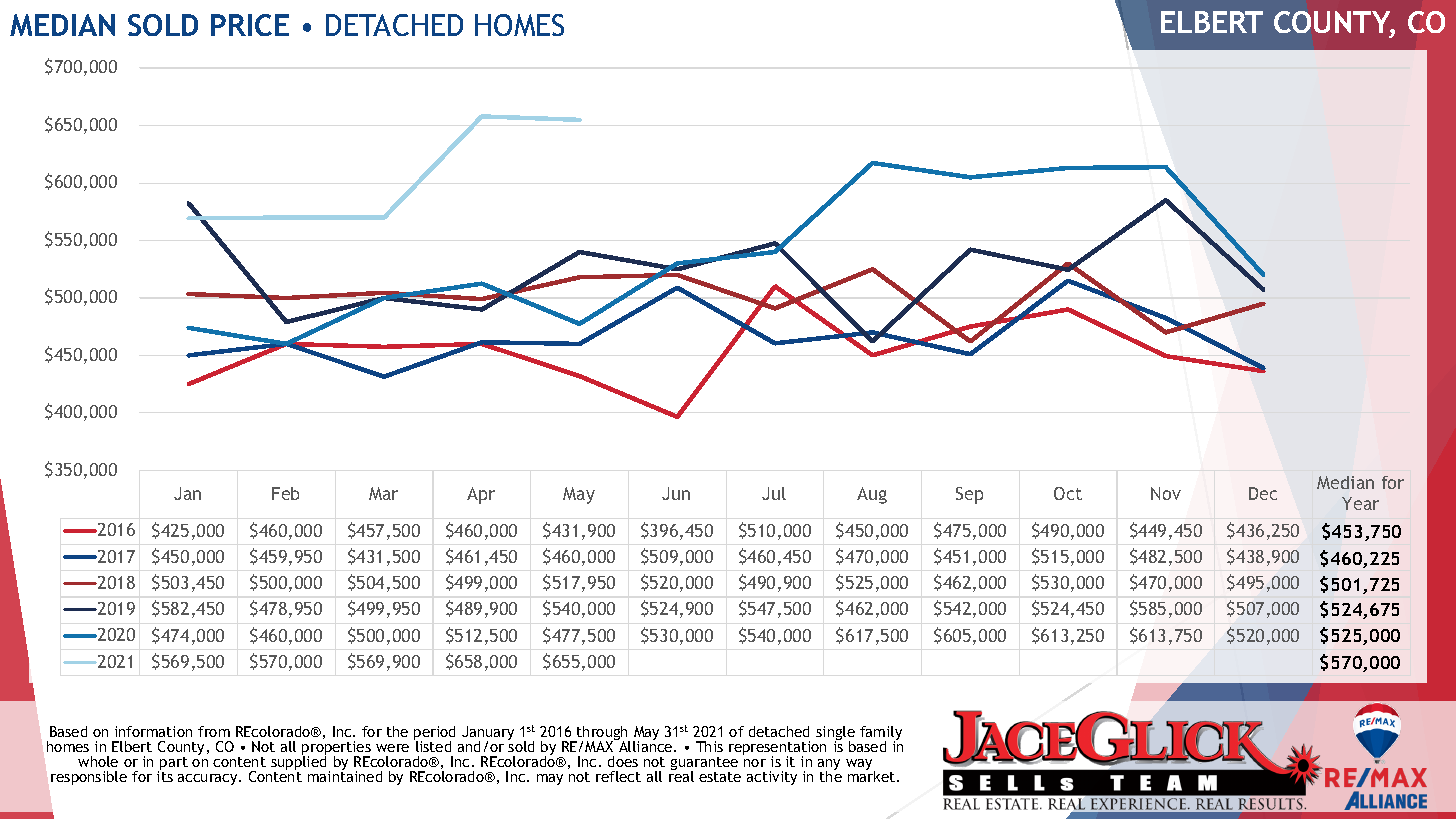  Describe the element at coordinates (1263, 493) in the image. I see `Dec` at that location.
